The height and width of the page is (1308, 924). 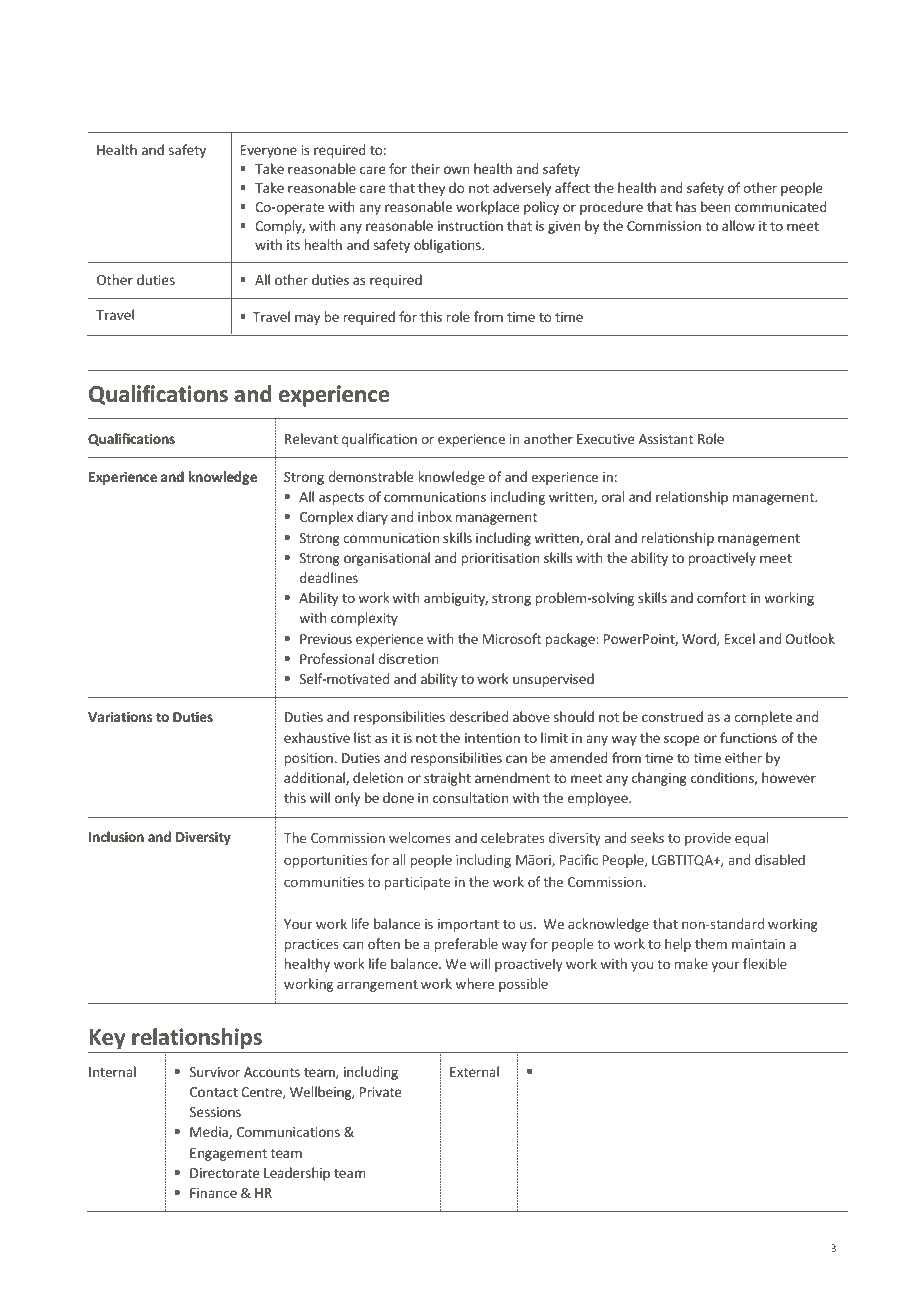 What do you see at coordinates (224, 1173) in the page?
I see `Directorate` at bounding box center [224, 1173].
